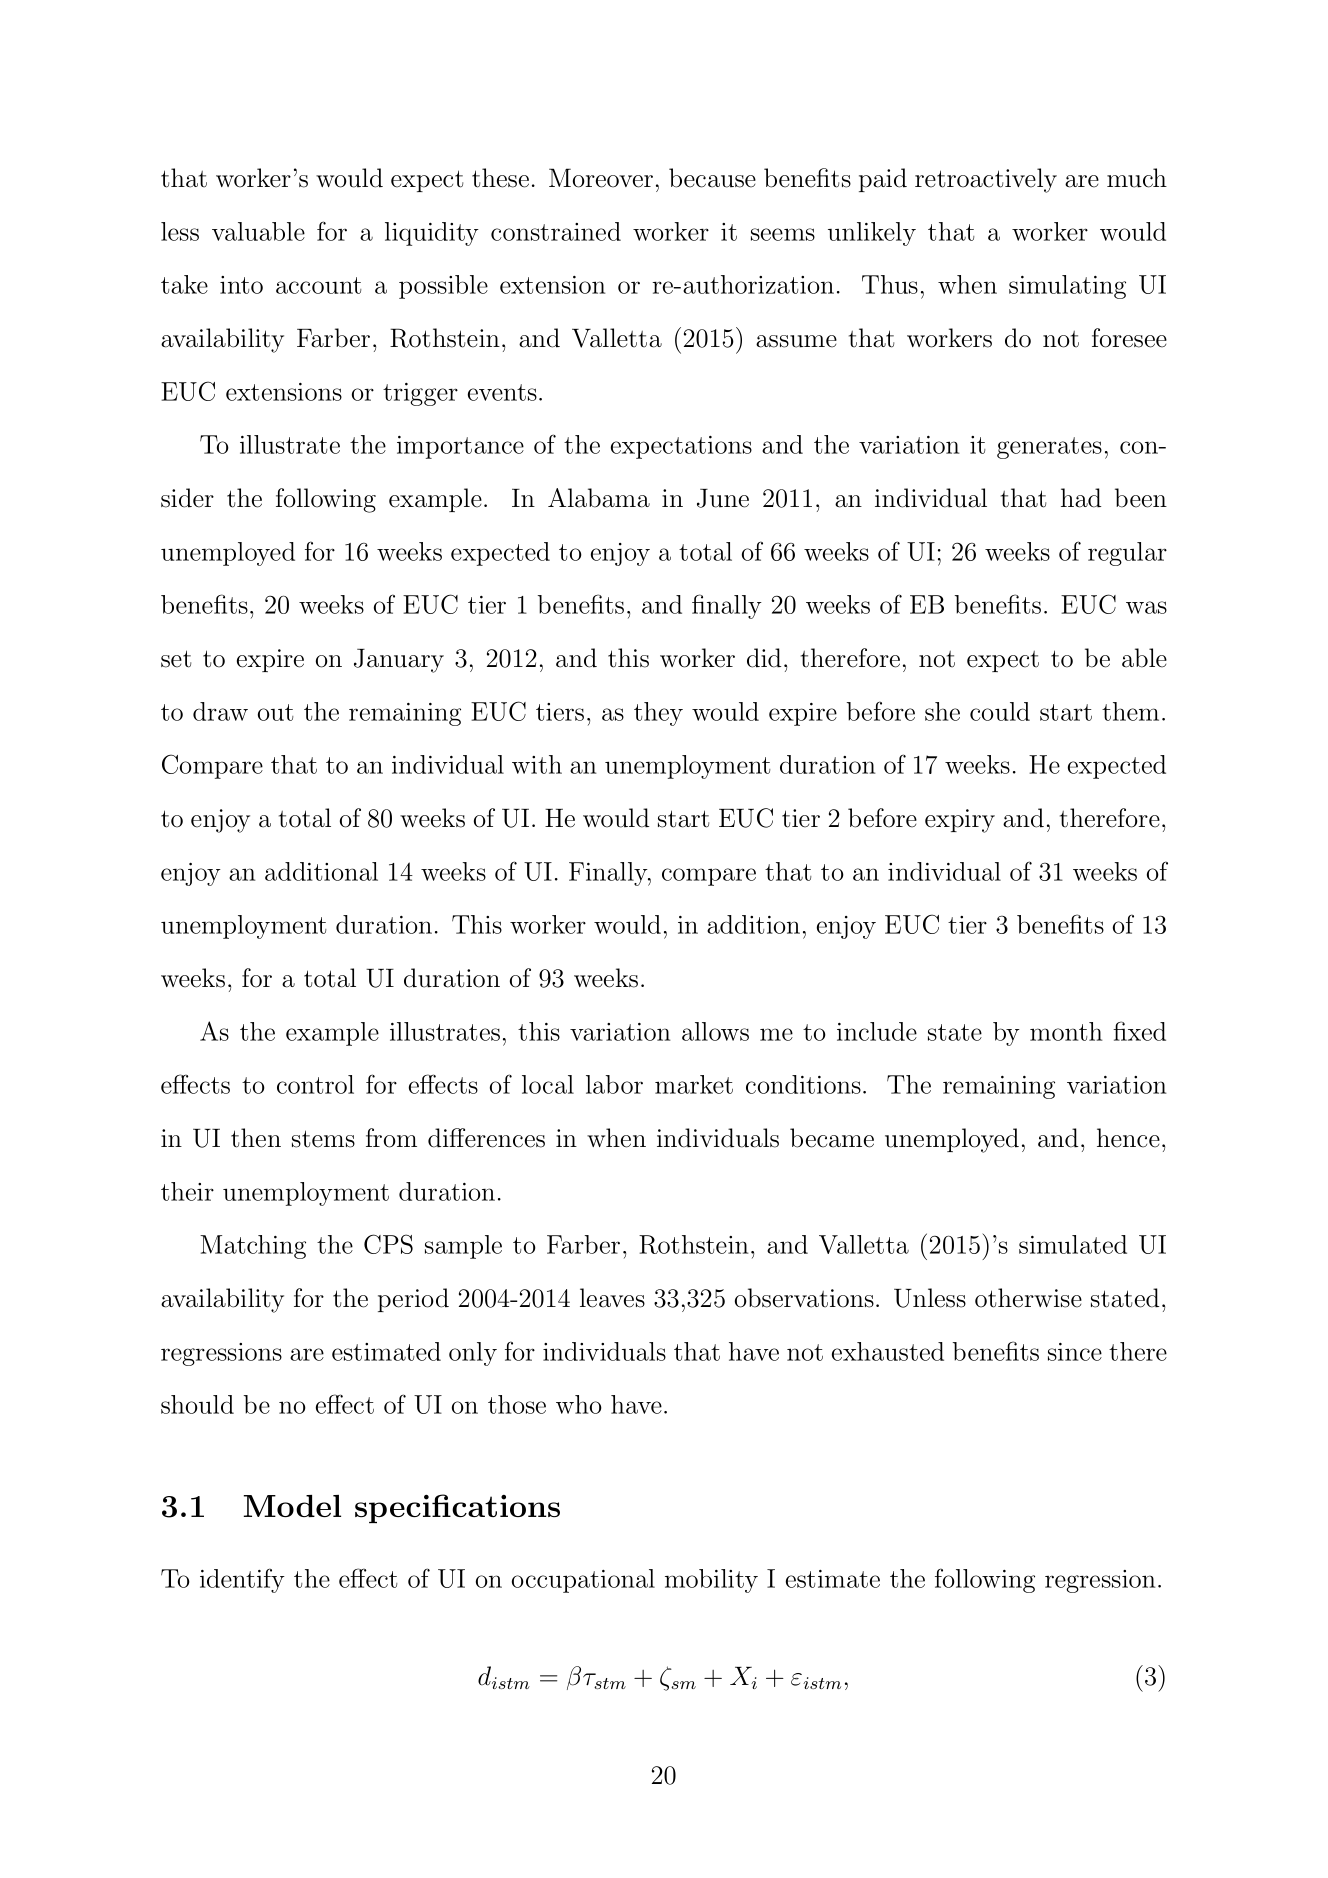 The image size is (1328, 1878). Describe the element at coordinates (612, 1298) in the document. I see `leaves` at that location.
